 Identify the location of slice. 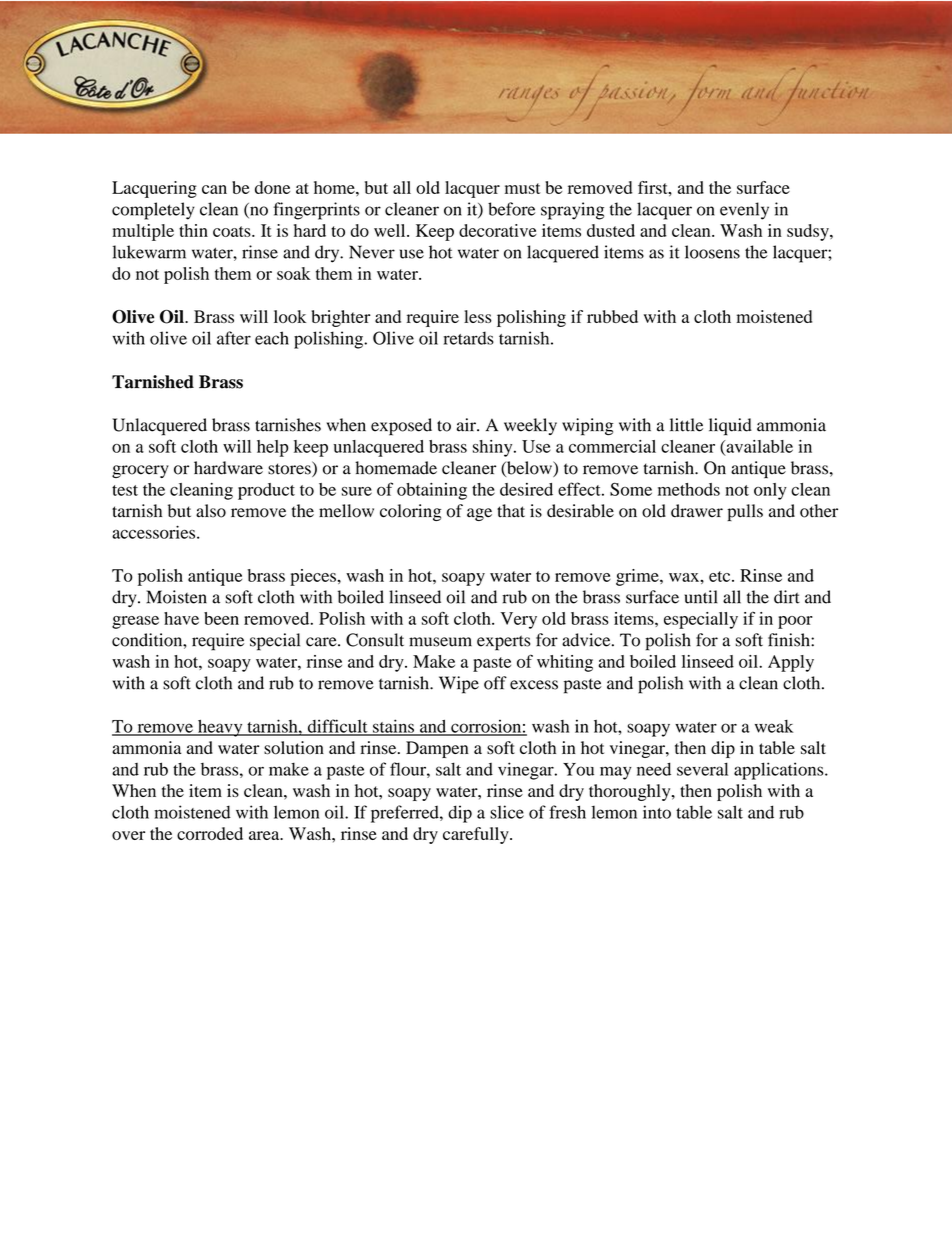
(507, 812).
